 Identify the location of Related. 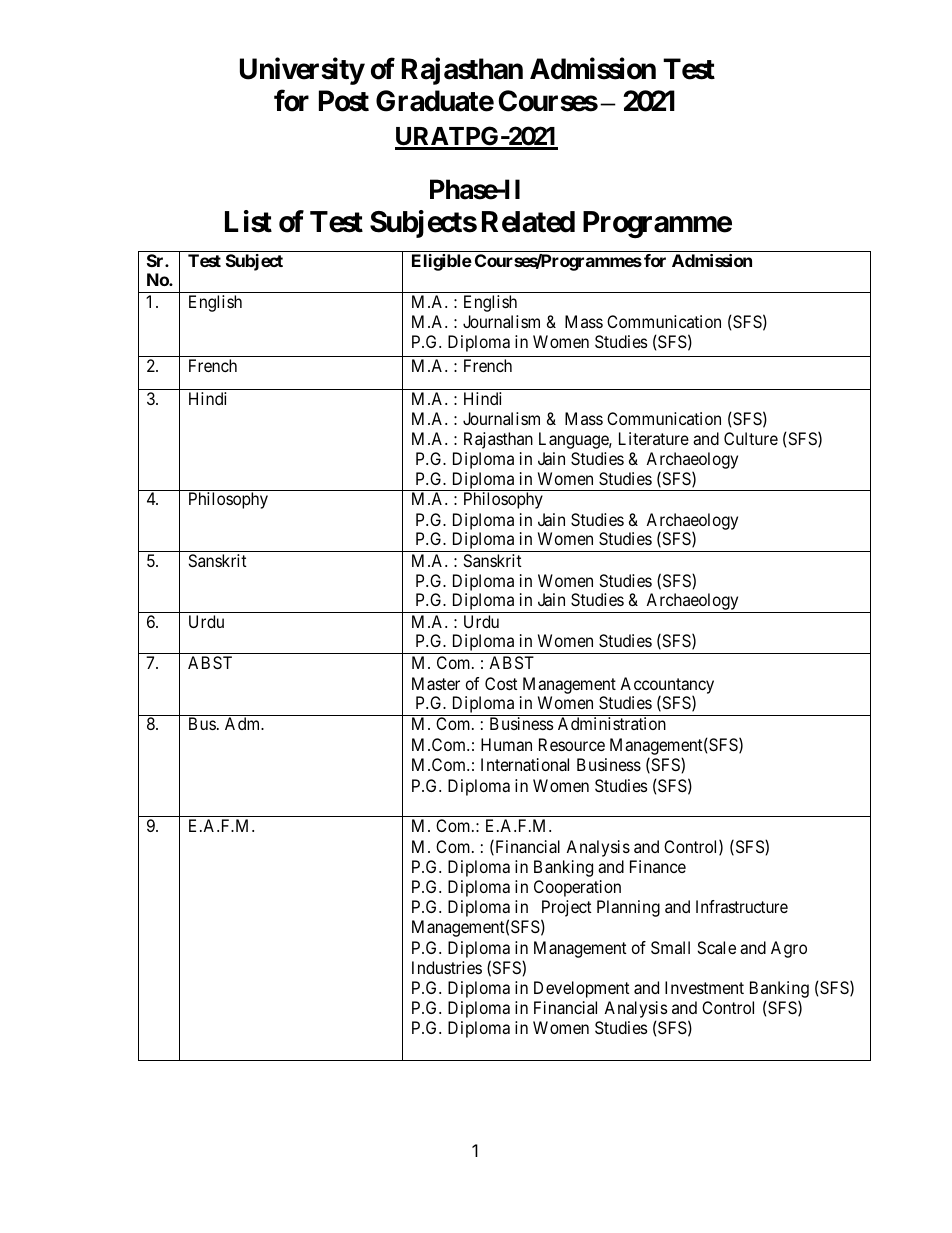
(528, 222).
